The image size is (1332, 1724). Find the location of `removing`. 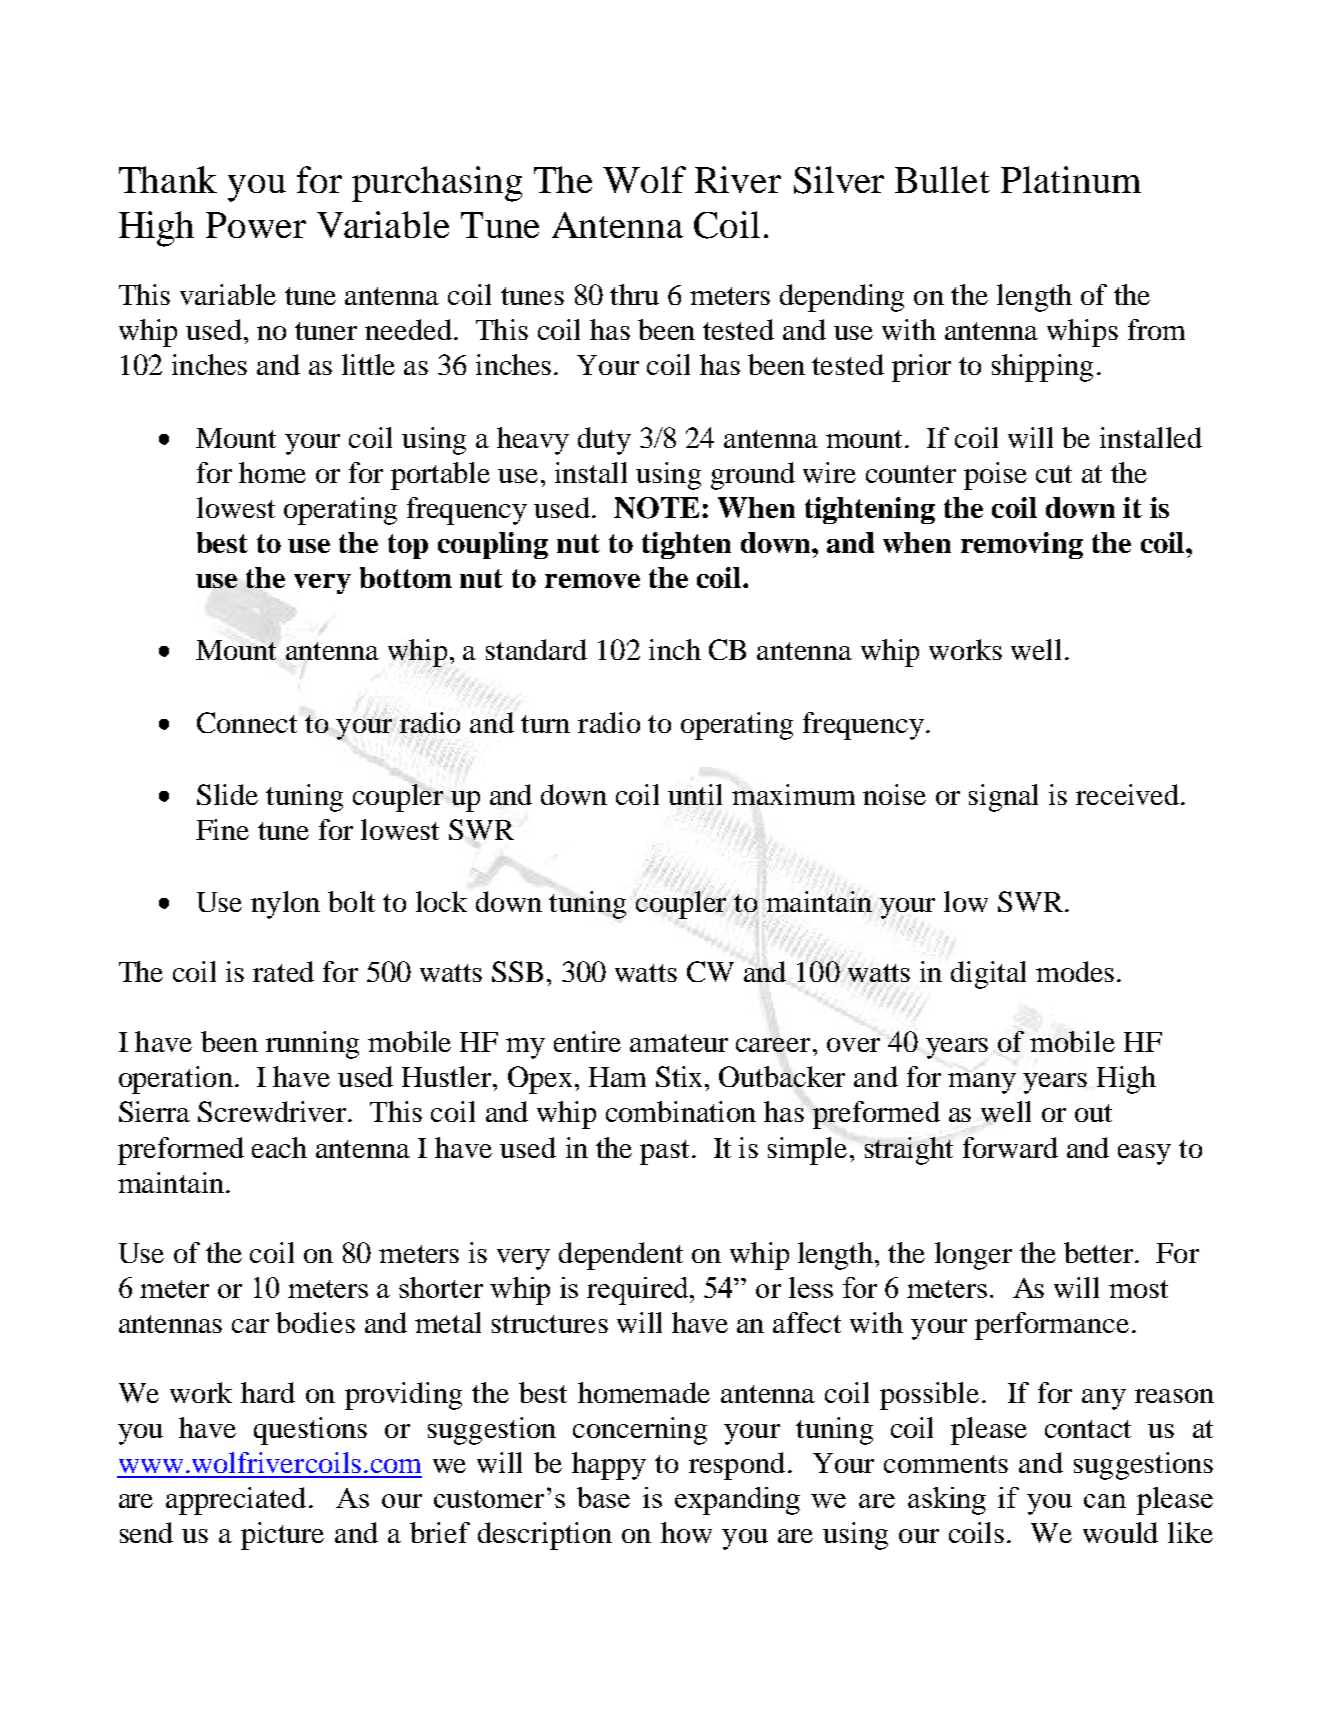

removing is located at coordinates (1022, 545).
